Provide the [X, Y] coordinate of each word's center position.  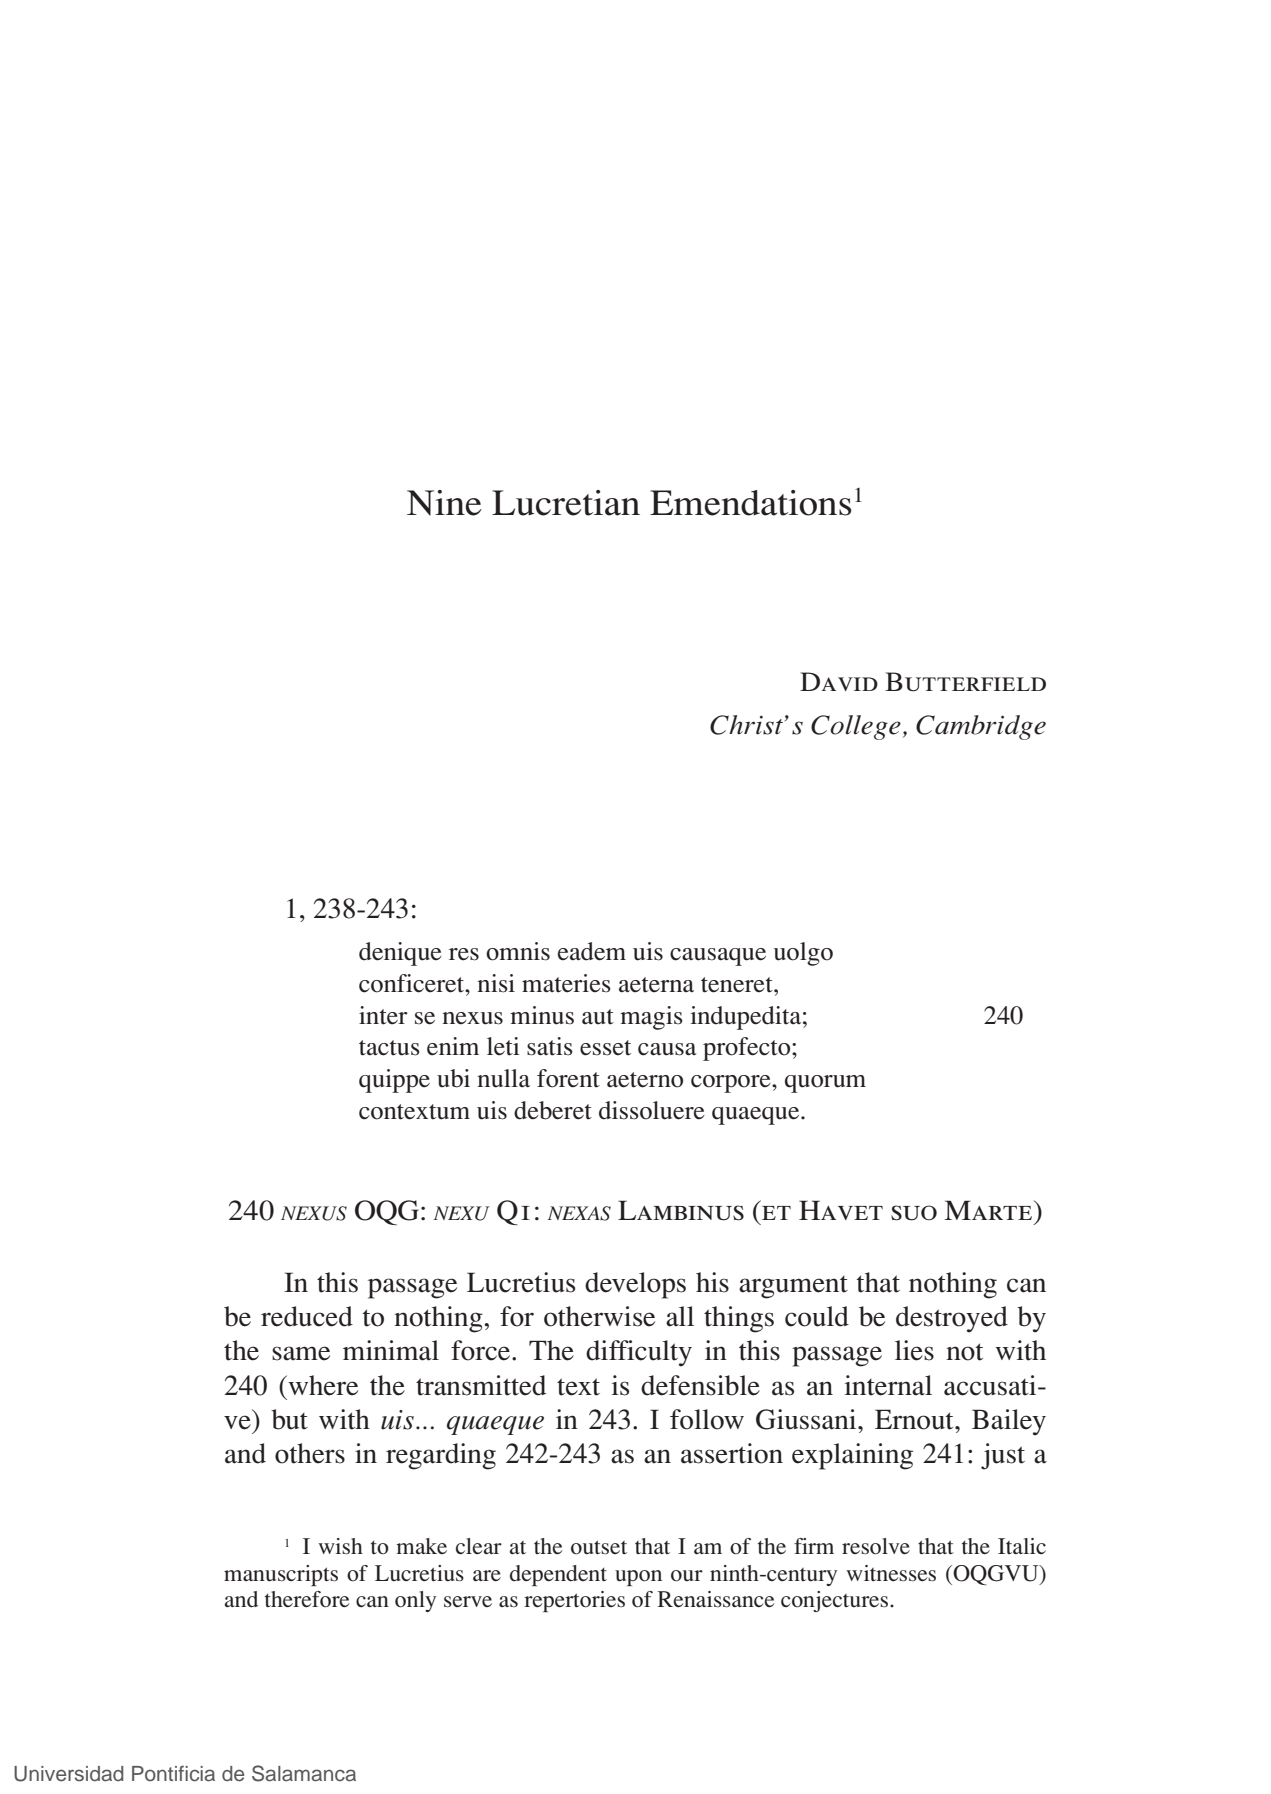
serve [468, 1601]
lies [914, 1350]
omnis [518, 951]
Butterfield [965, 682]
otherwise [599, 1316]
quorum [825, 1084]
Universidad [68, 1774]
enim [453, 1046]
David [839, 681]
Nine [444, 503]
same [301, 1353]
